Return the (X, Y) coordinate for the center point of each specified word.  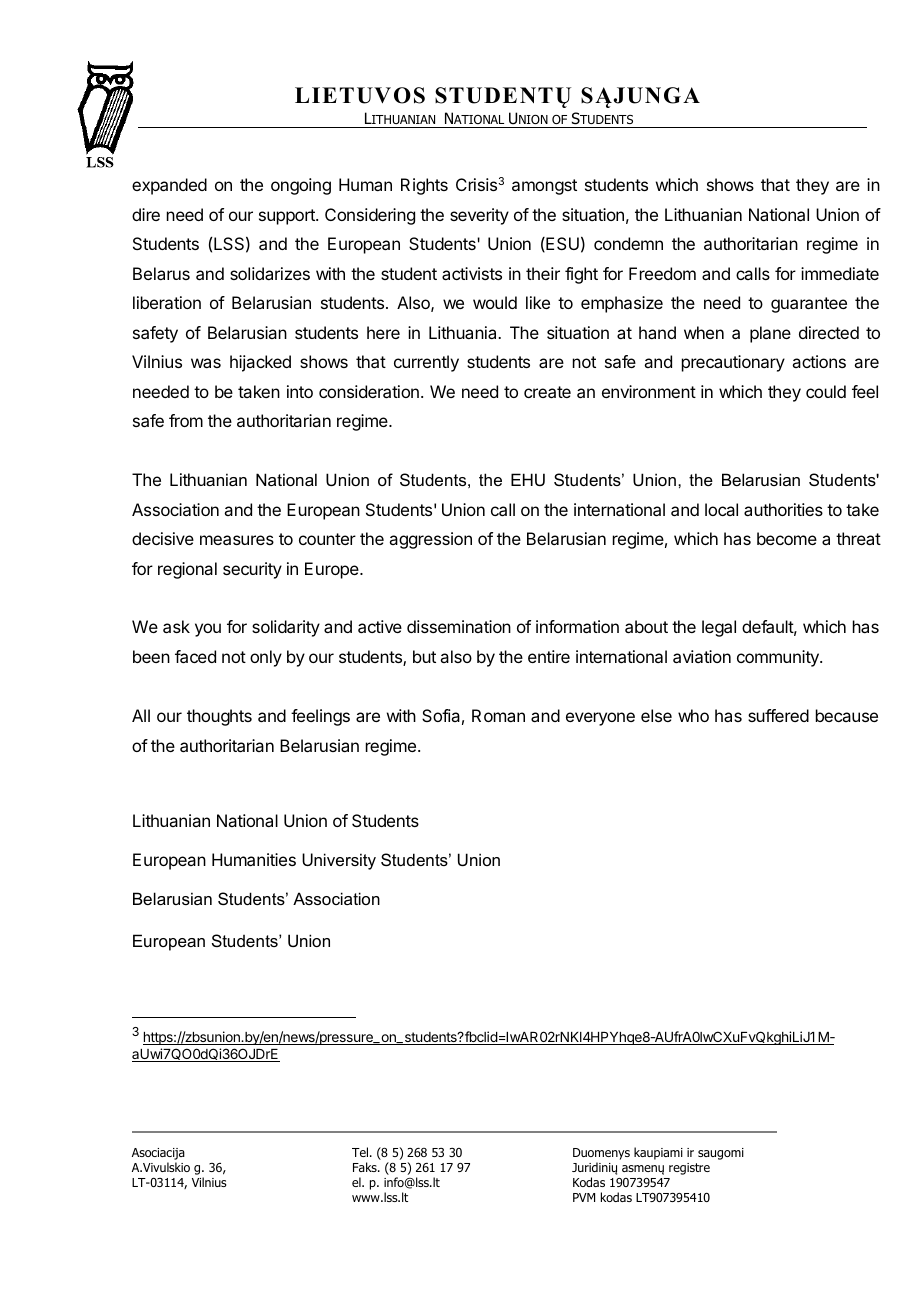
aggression (430, 540)
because (847, 715)
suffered (778, 715)
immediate (840, 273)
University (339, 861)
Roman (498, 715)
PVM (584, 1197)
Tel (361, 1152)
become (787, 538)
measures (237, 540)
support (288, 217)
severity (479, 216)
